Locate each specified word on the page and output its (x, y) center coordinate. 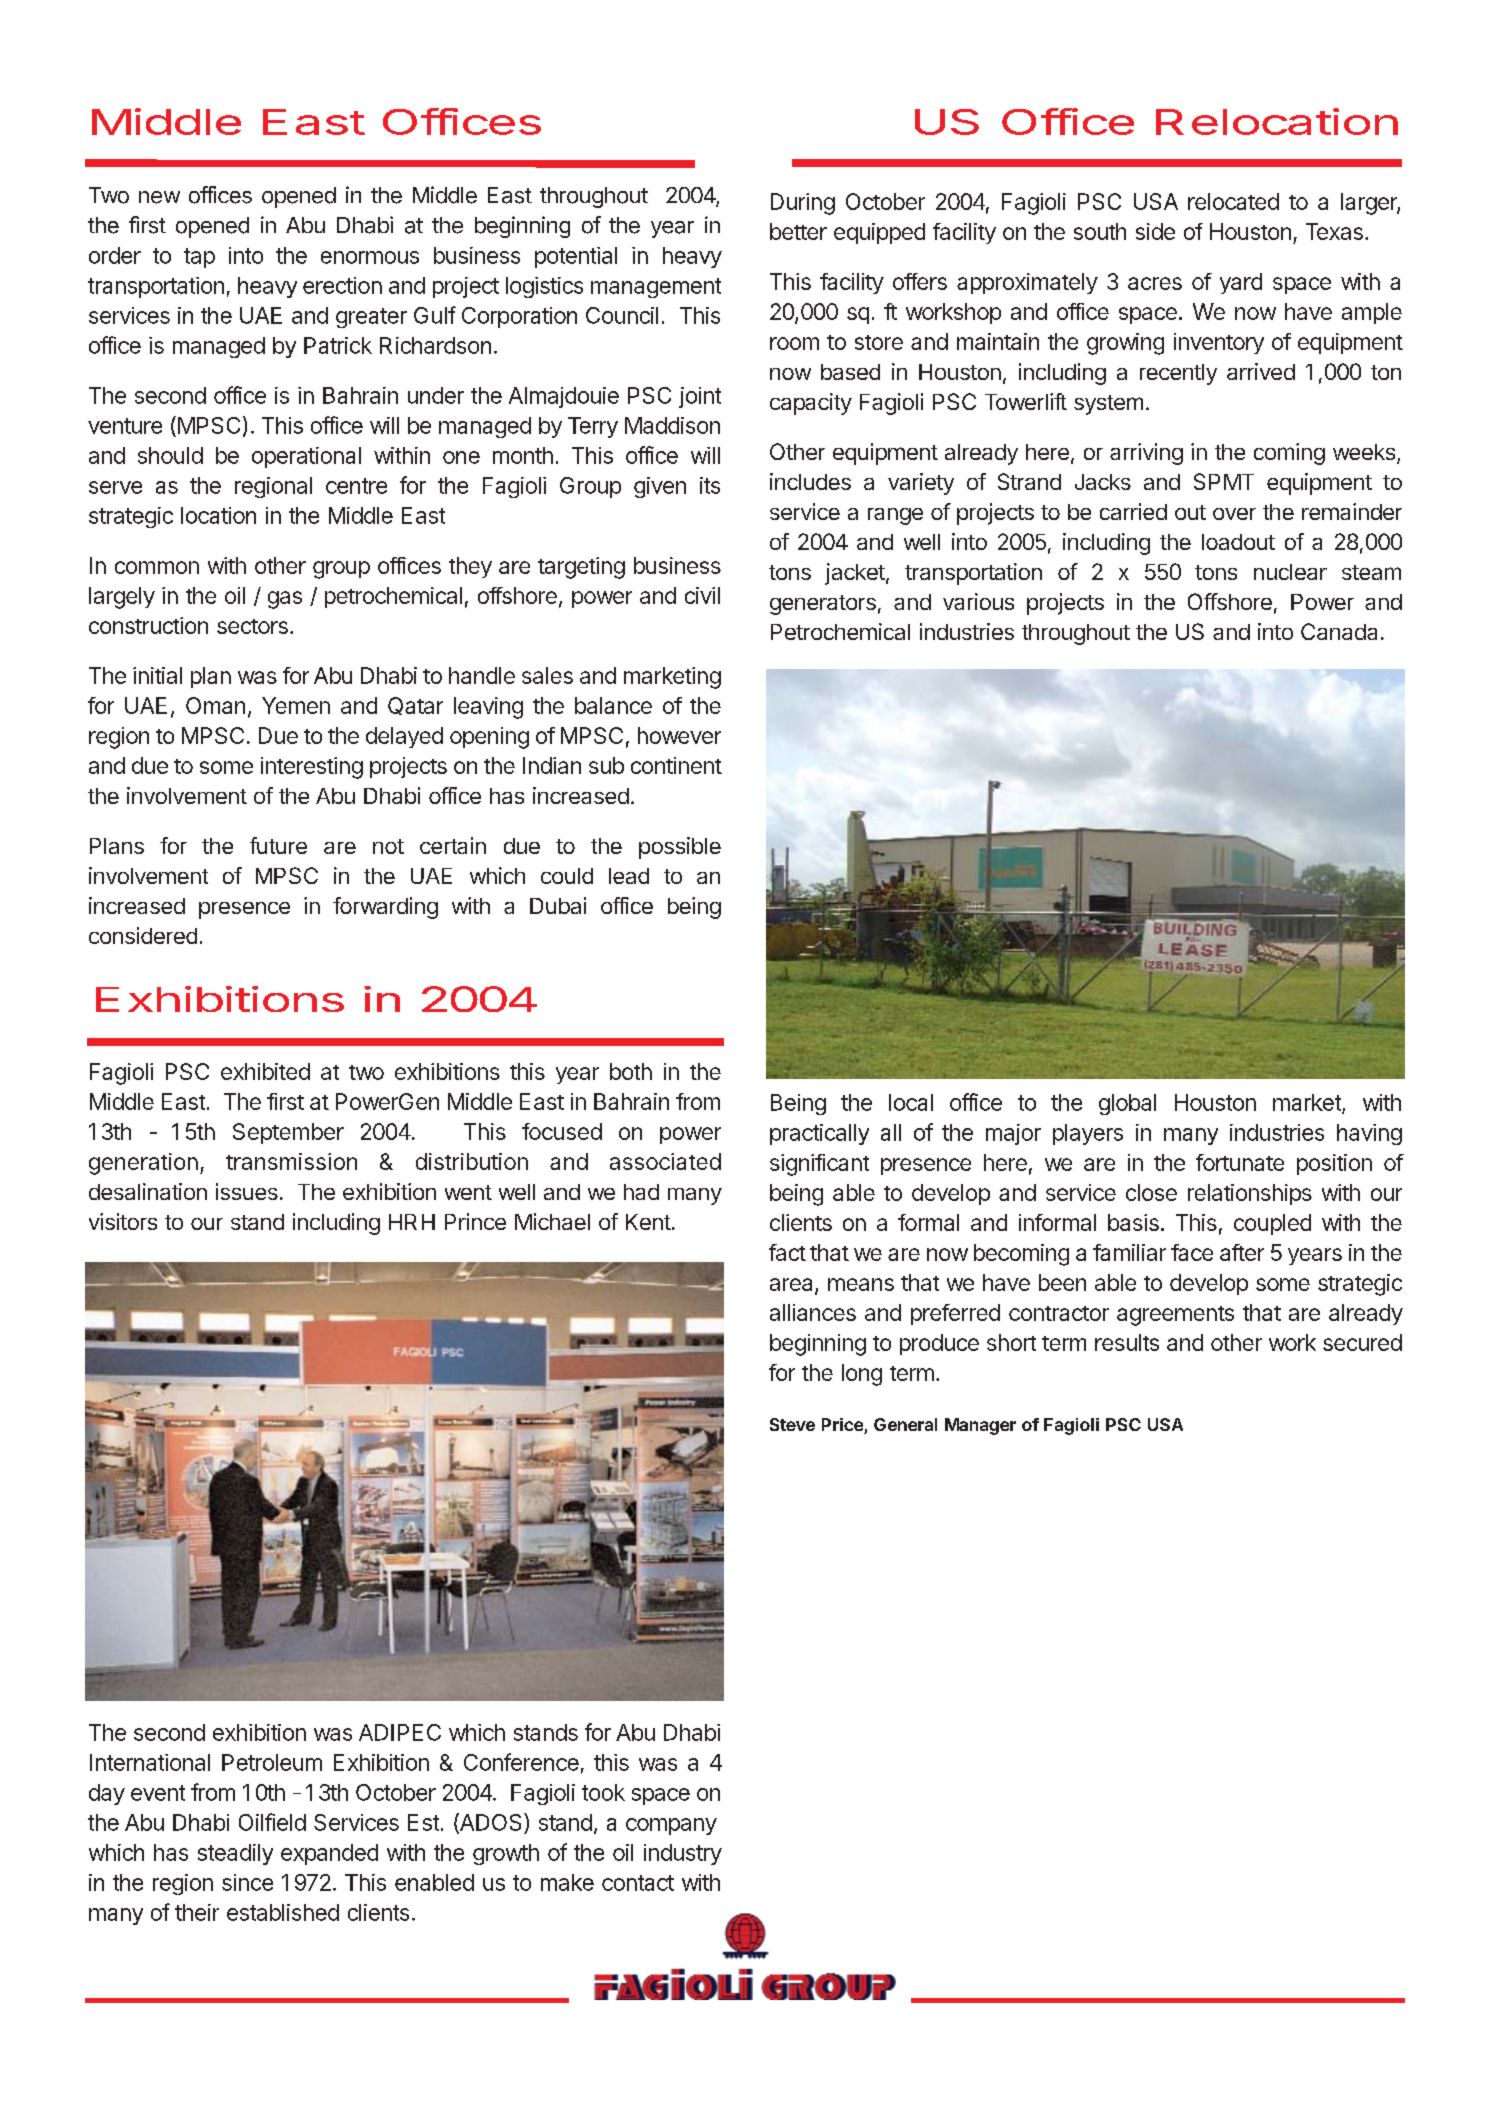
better (798, 231)
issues (247, 1191)
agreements (1175, 1316)
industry (683, 1854)
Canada (1339, 631)
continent (676, 765)
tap (199, 258)
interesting (312, 768)
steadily (235, 1854)
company (671, 1826)
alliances (813, 1312)
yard (1241, 283)
